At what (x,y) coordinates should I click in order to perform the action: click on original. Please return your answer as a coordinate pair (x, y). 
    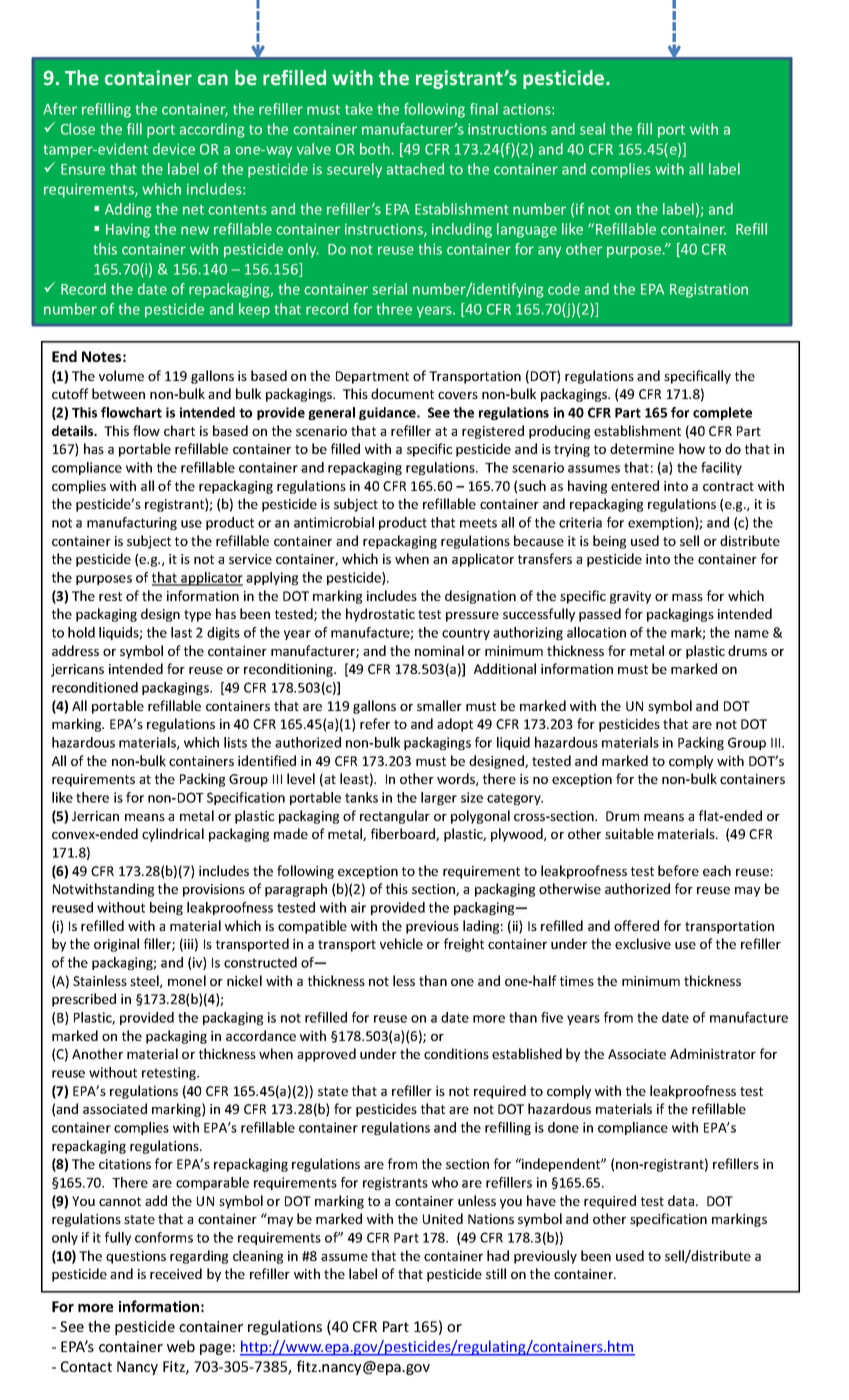
    Looking at the image, I should click on (116, 945).
